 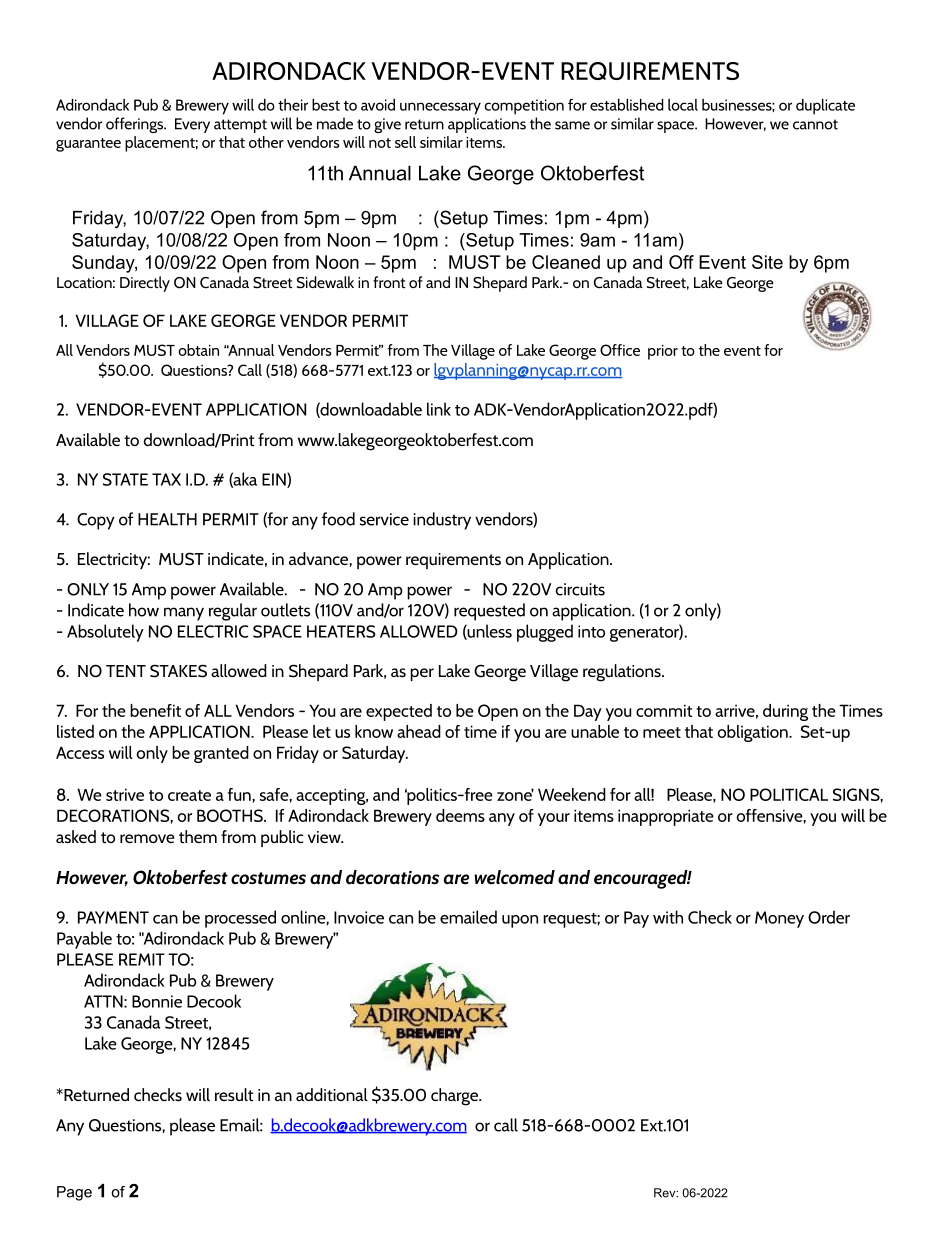 I want to click on local, so click(x=683, y=105).
